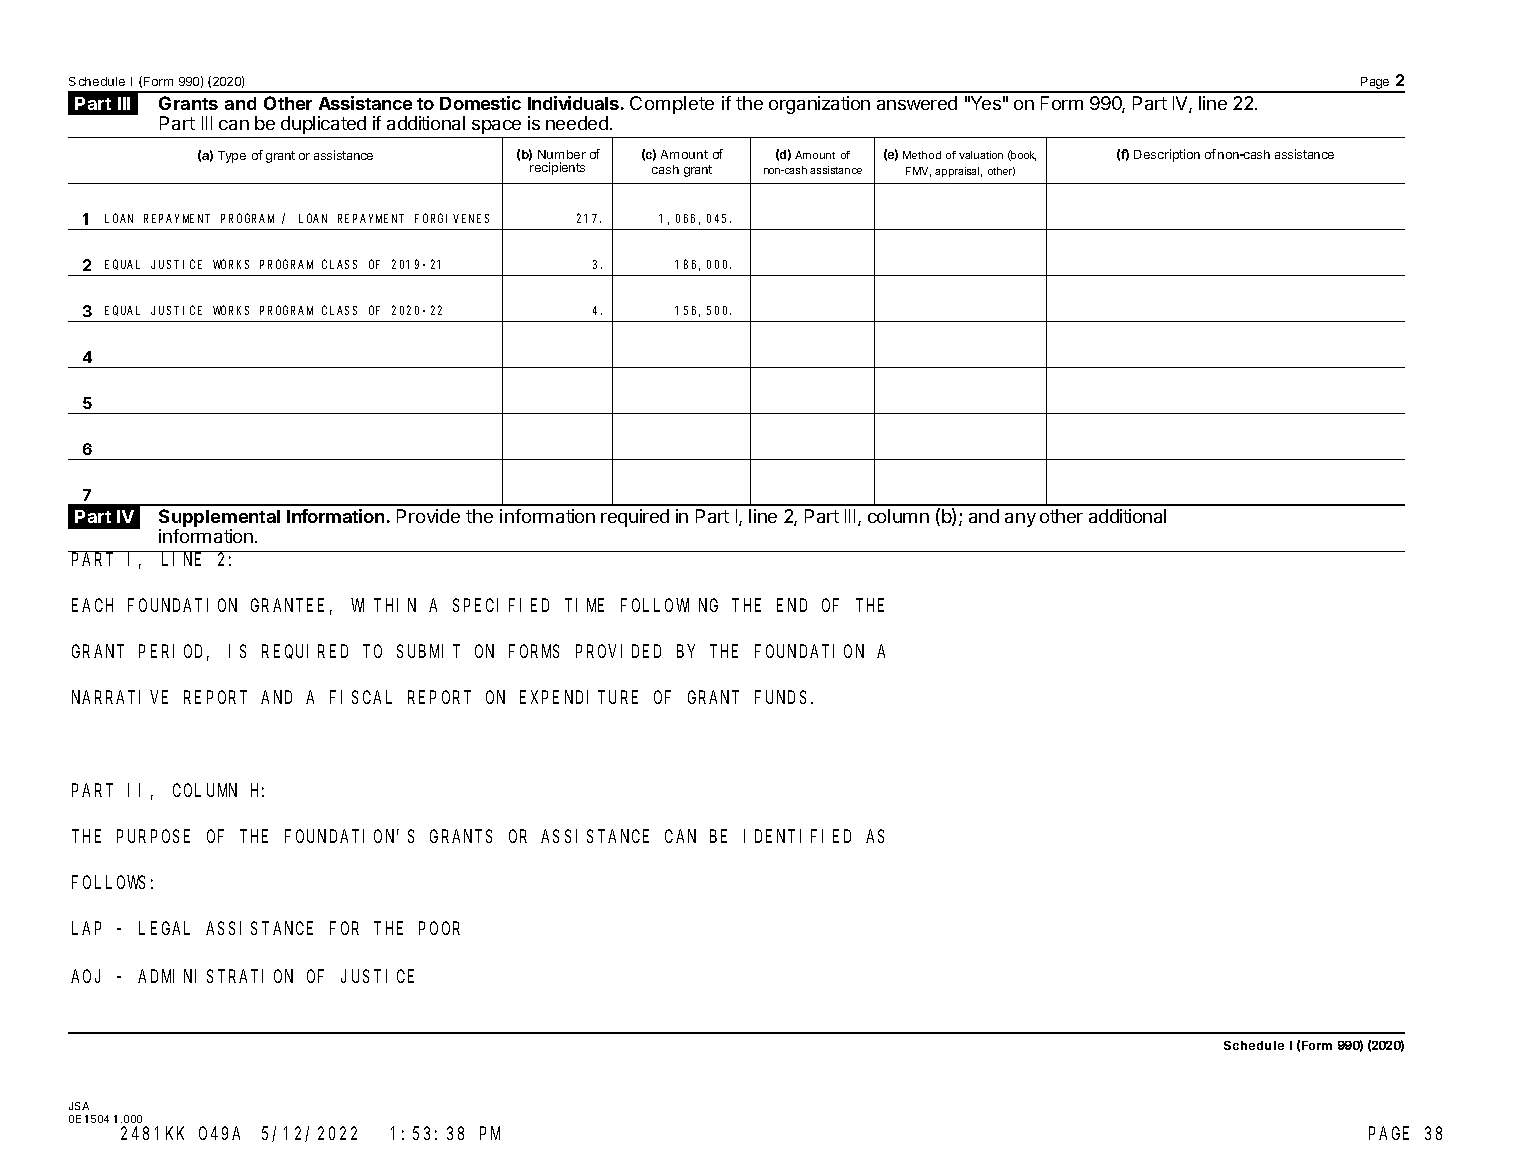 Image resolution: width=1515 pixels, height=1171 pixels. I want to click on TIME, so click(586, 606).
